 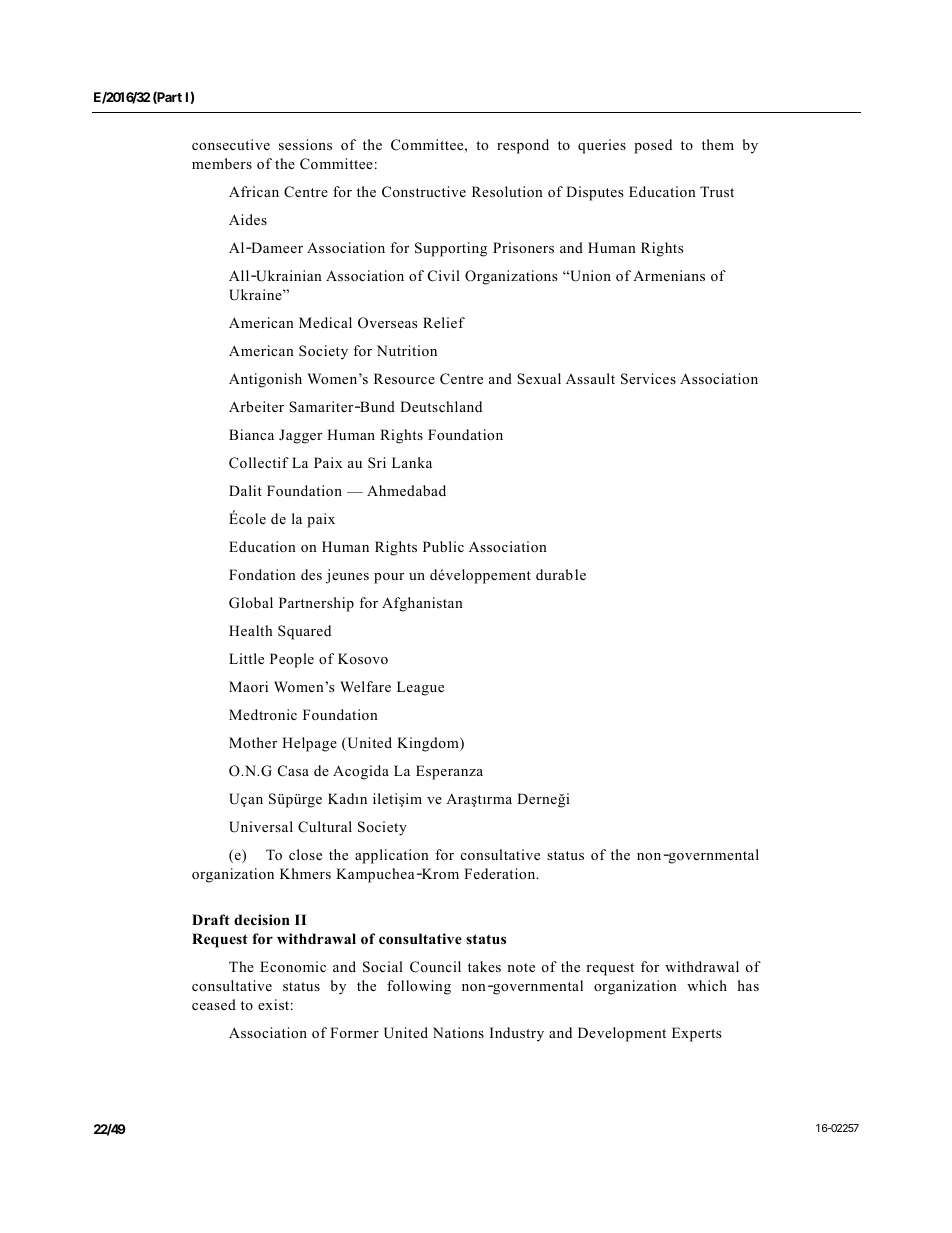 I want to click on African, so click(x=254, y=191).
